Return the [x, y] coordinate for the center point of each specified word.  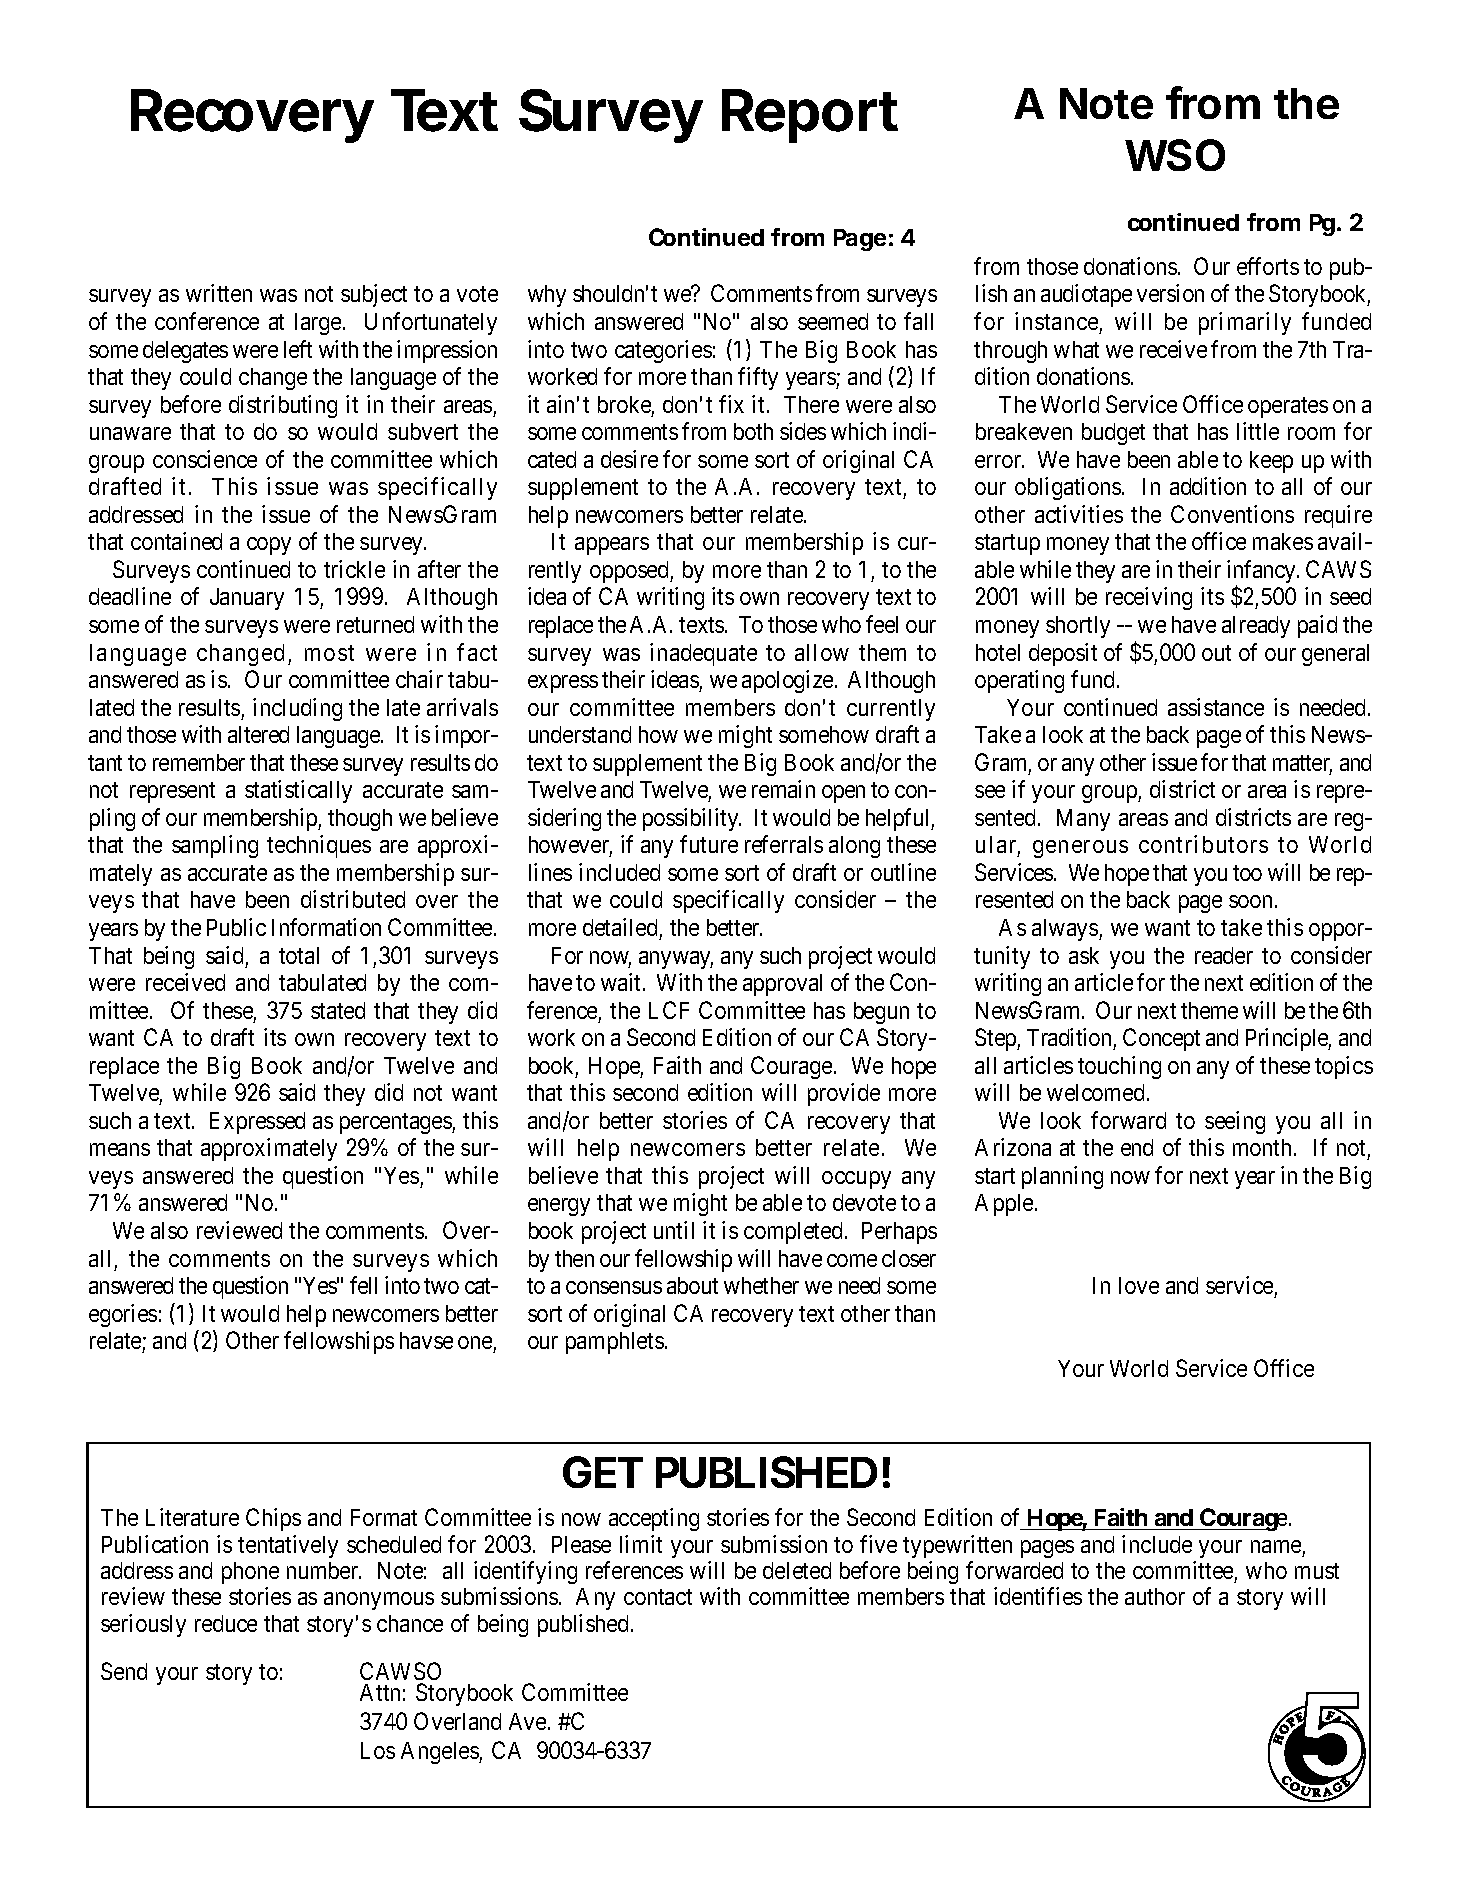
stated [338, 1010]
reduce [226, 1623]
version [1170, 293]
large [318, 324]
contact [658, 1597]
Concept [1161, 1039]
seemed [833, 321]
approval [782, 985]
